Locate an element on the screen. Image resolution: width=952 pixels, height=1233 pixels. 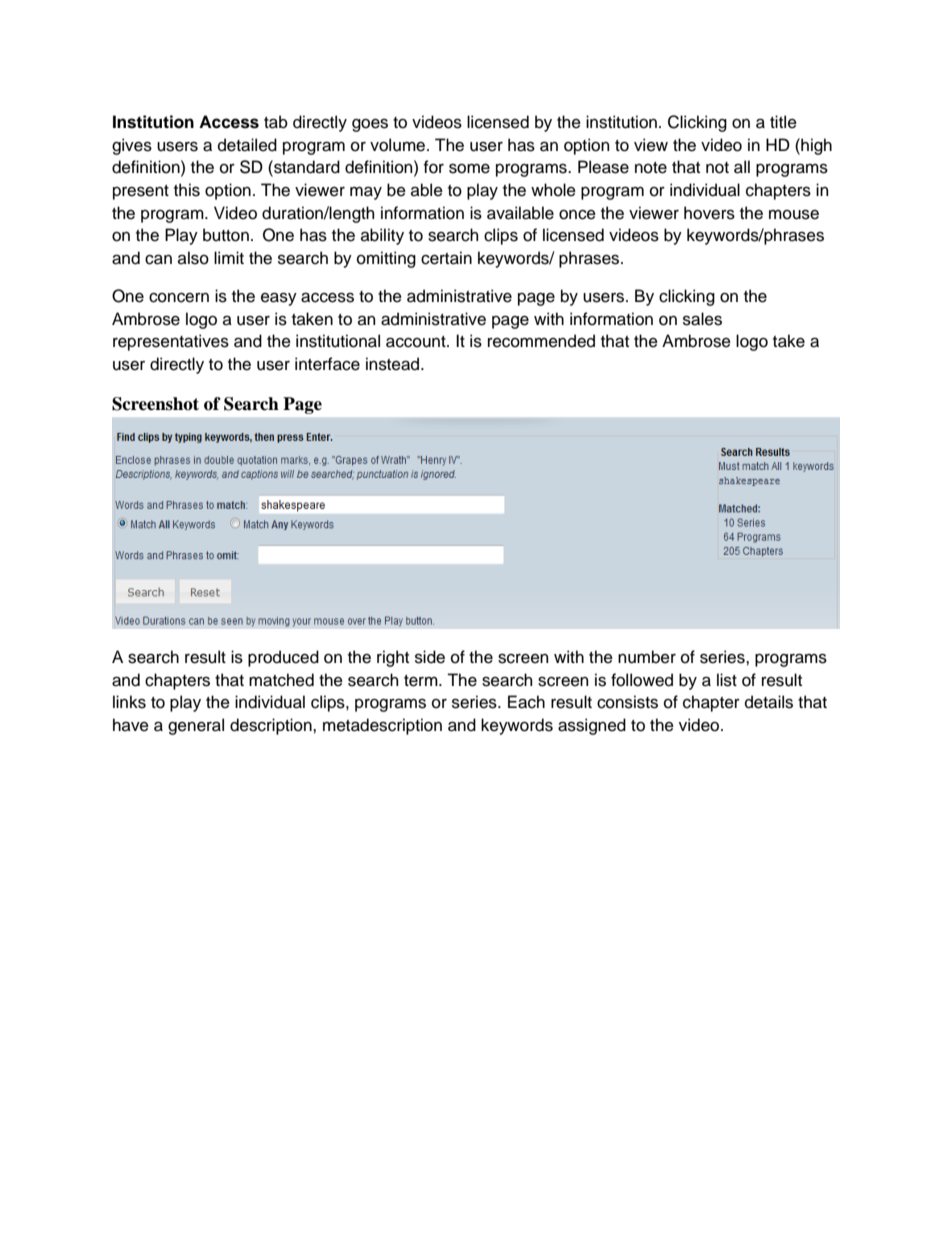
some is located at coordinates (469, 168).
